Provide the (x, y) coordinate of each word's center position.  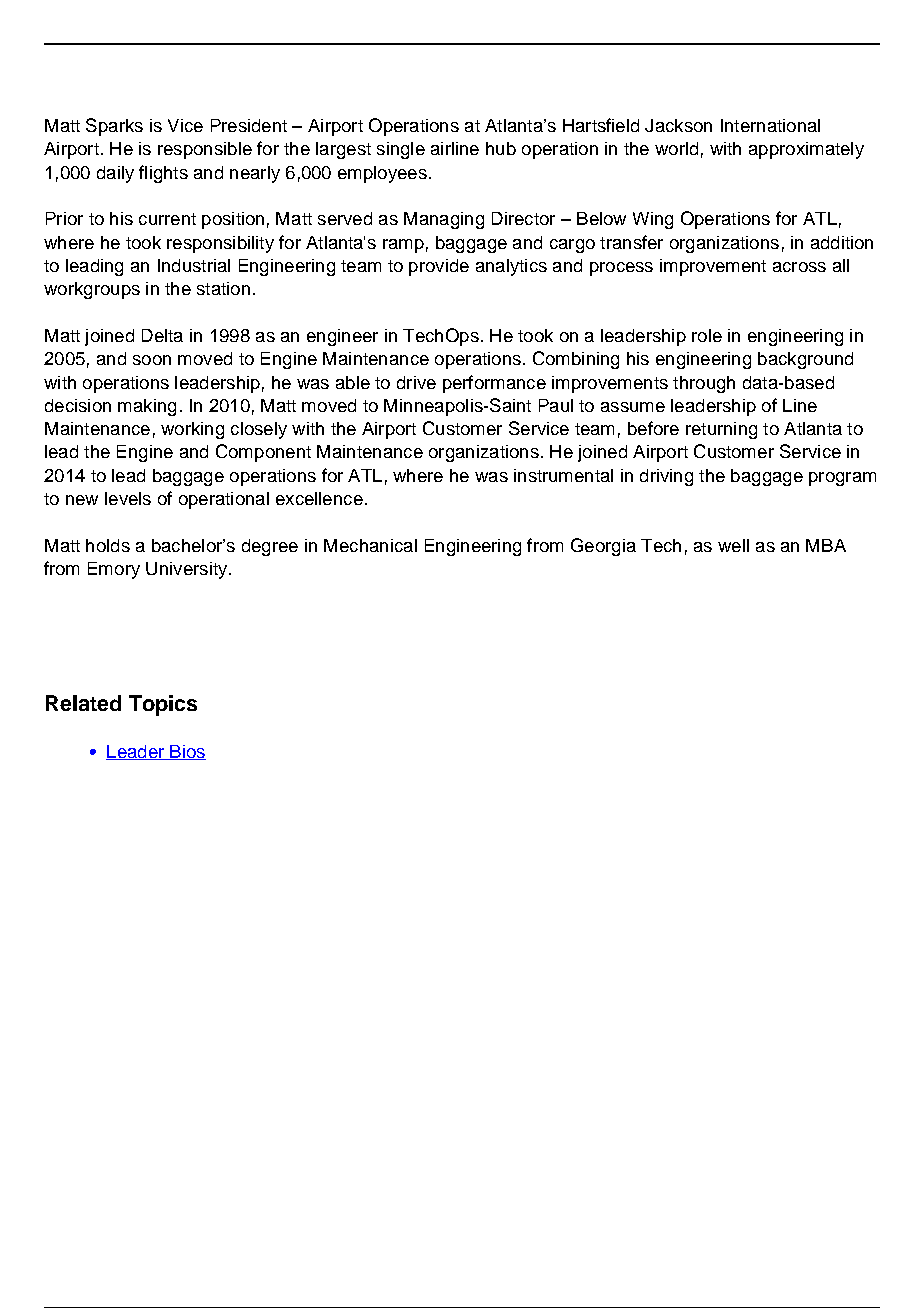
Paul (556, 405)
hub (501, 148)
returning (721, 430)
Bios (187, 752)
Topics (163, 705)
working (192, 430)
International (770, 125)
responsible (205, 150)
